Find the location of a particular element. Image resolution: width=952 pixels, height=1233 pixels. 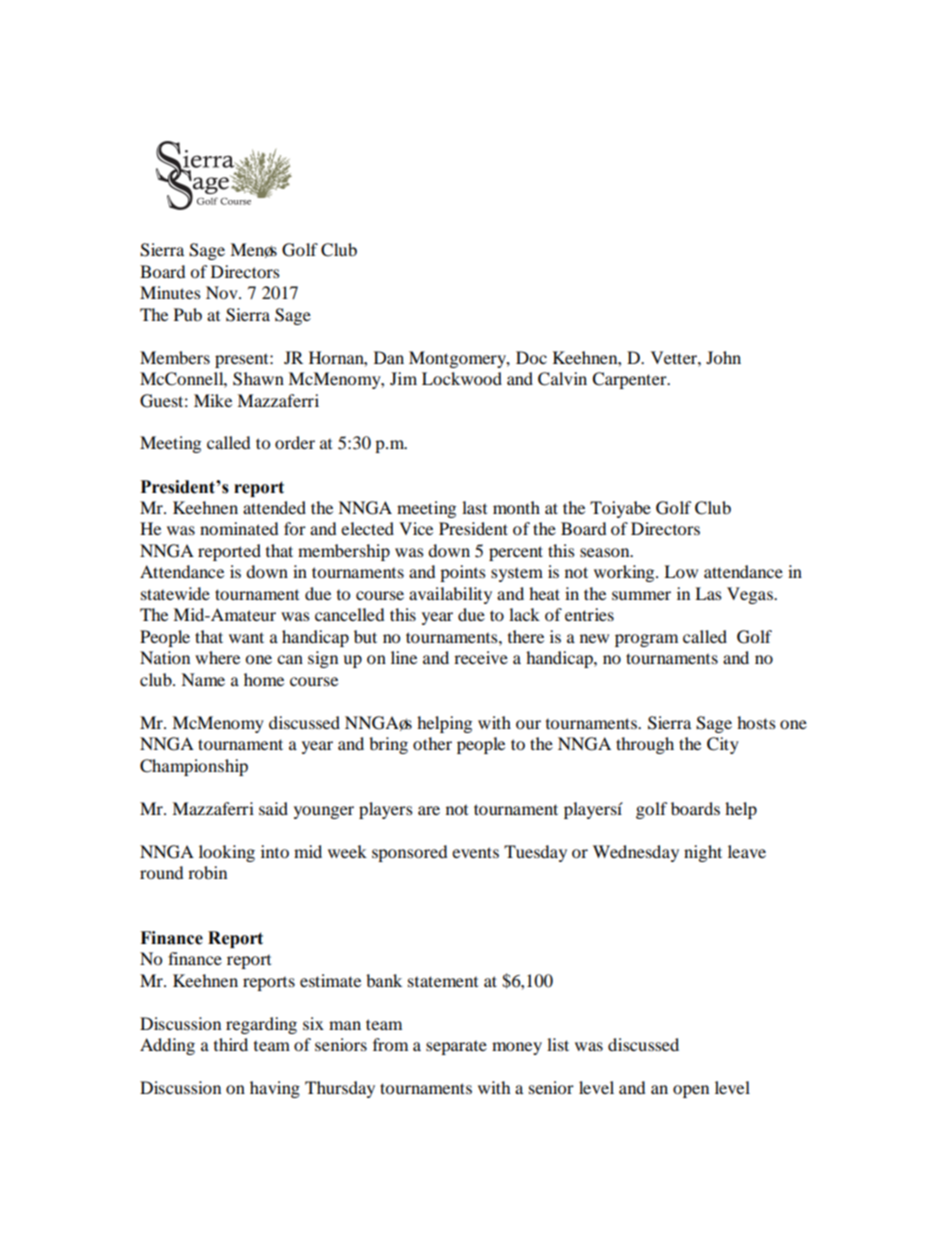

Lockwood is located at coordinates (462, 378).
